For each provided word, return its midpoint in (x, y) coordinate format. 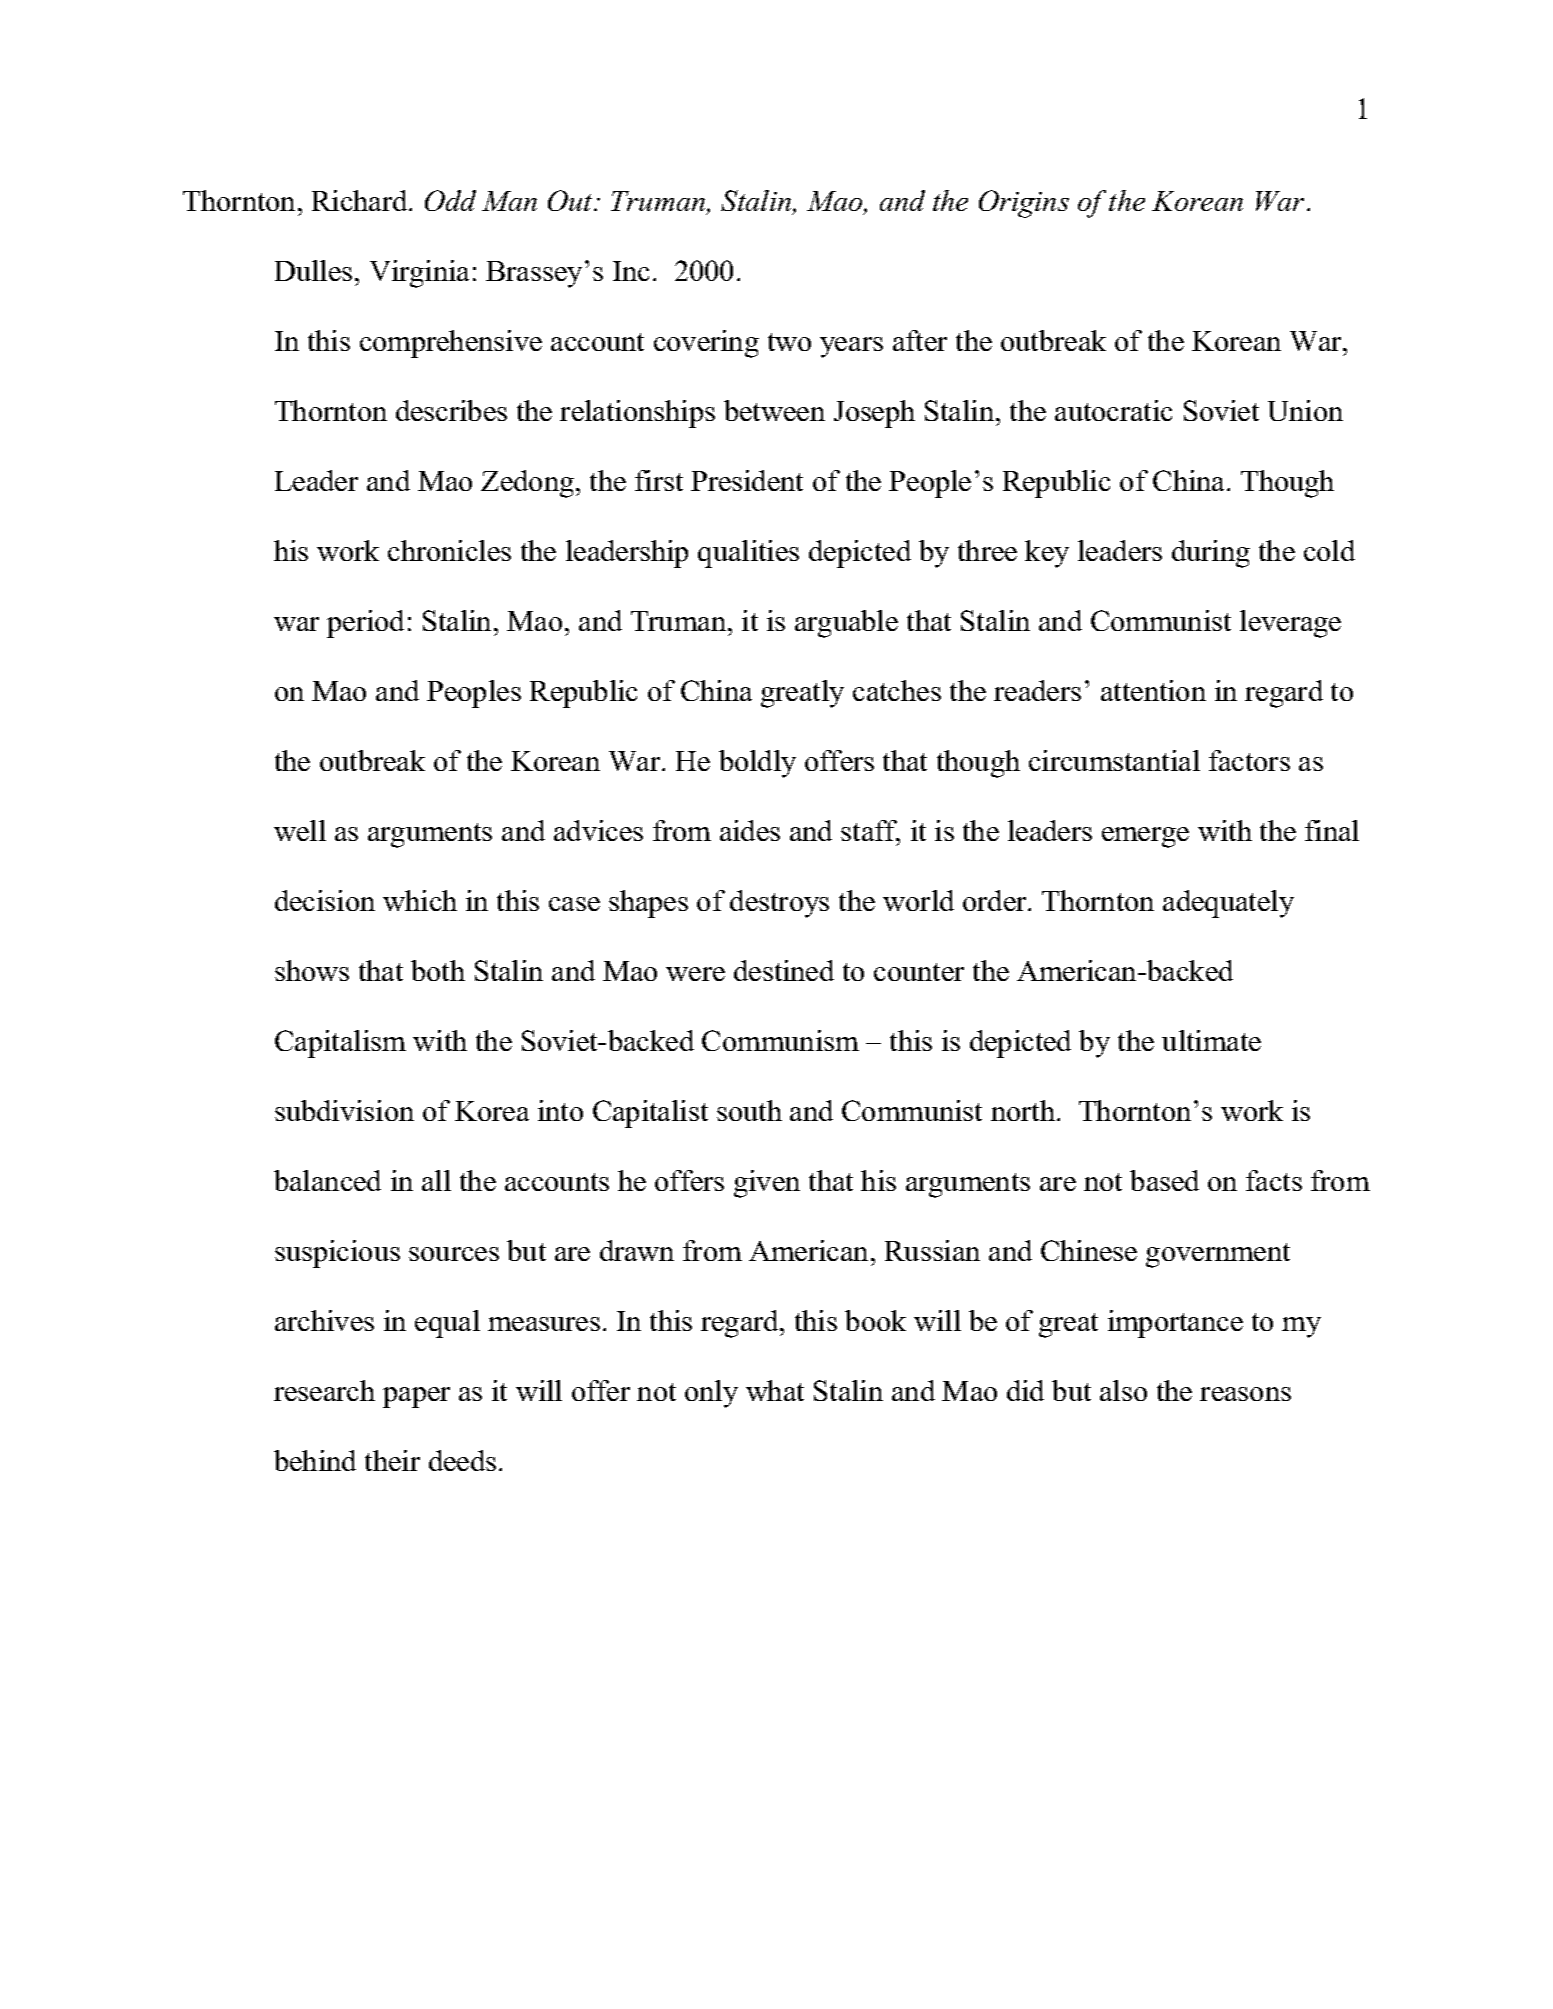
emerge (1145, 837)
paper (416, 1397)
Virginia (419, 274)
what (775, 1390)
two (789, 342)
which (420, 900)
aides (750, 830)
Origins (1024, 204)
